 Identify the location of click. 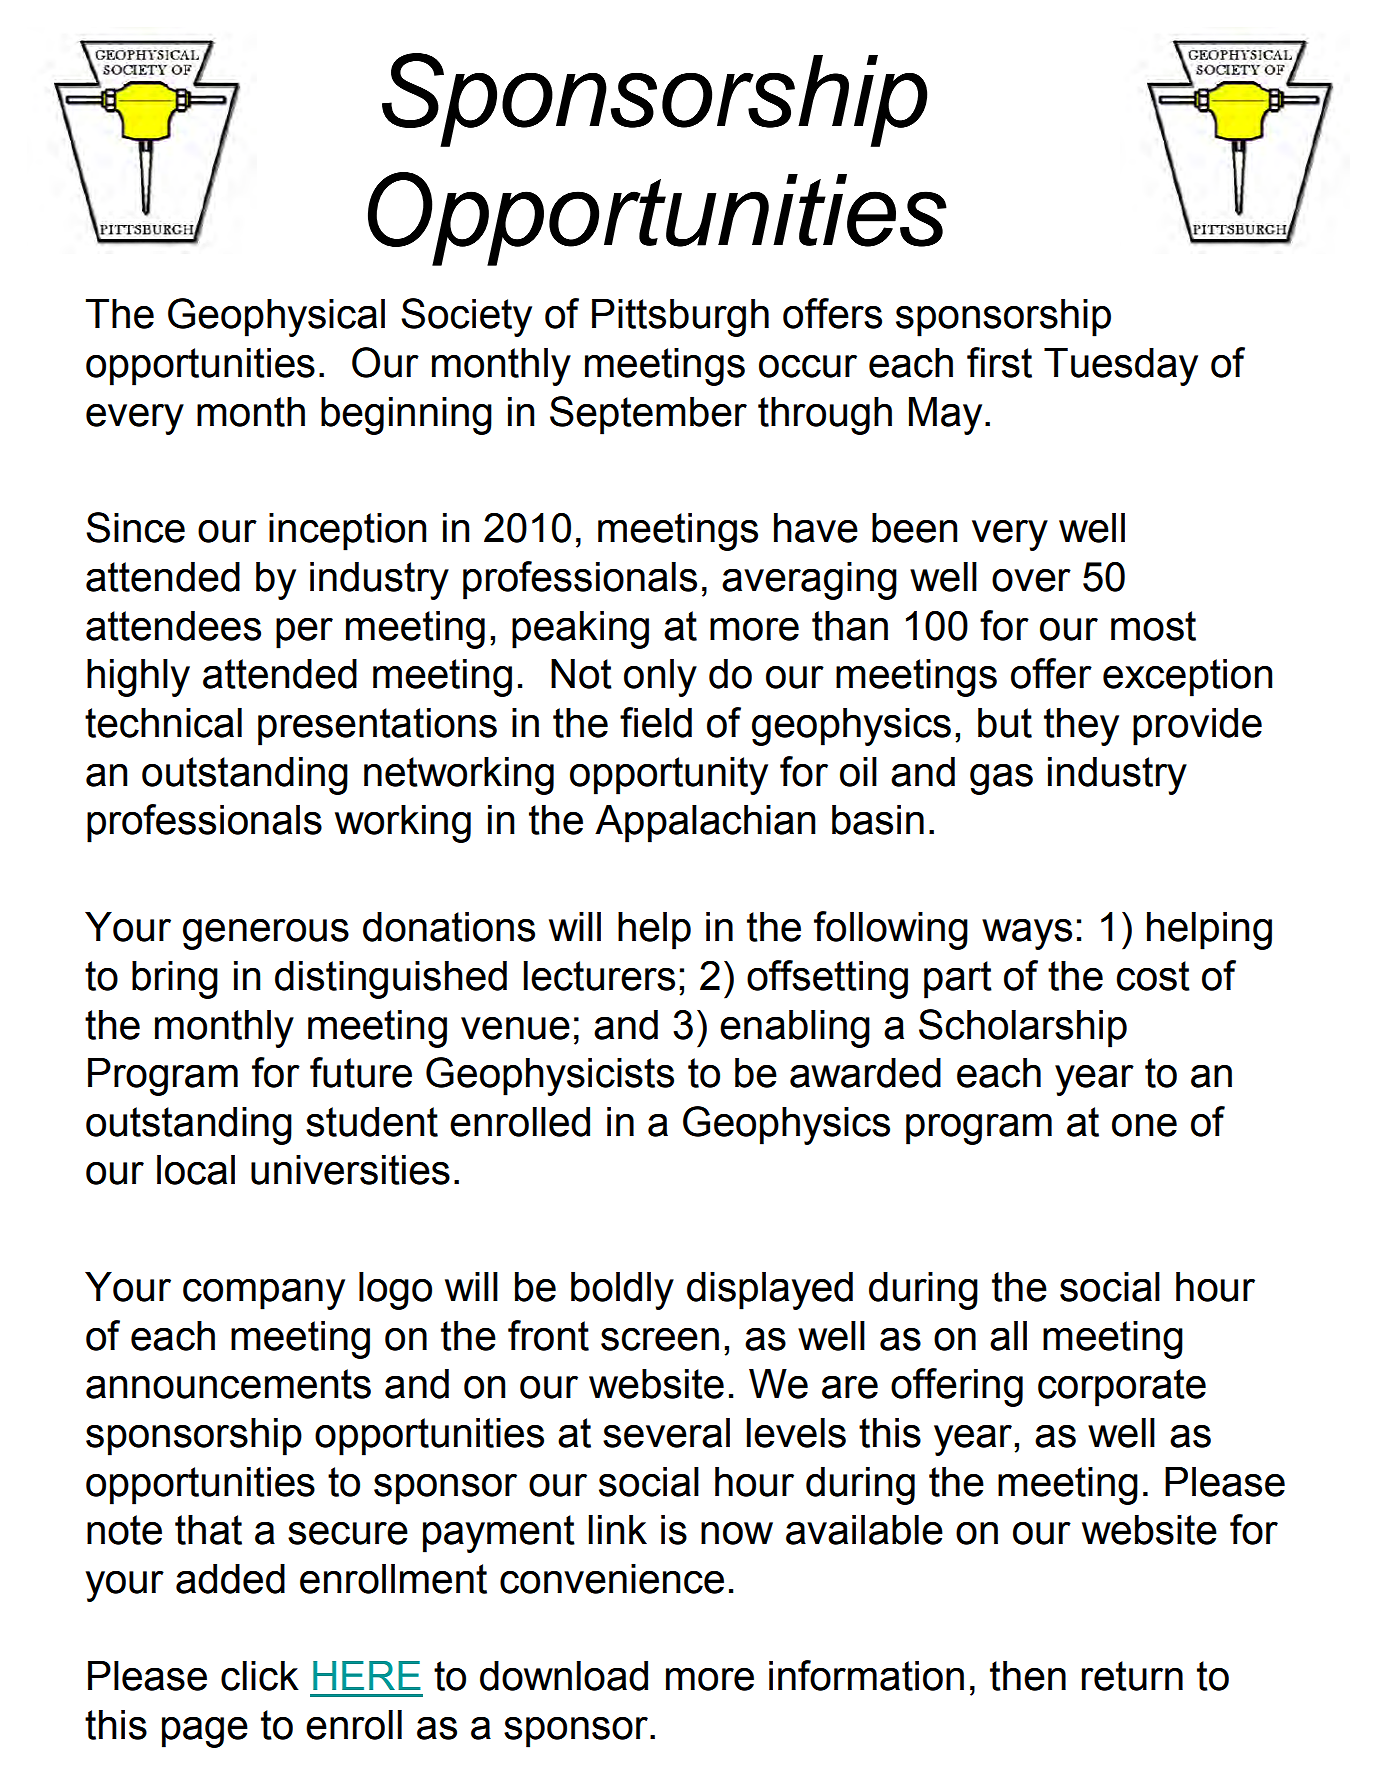
(260, 1676).
